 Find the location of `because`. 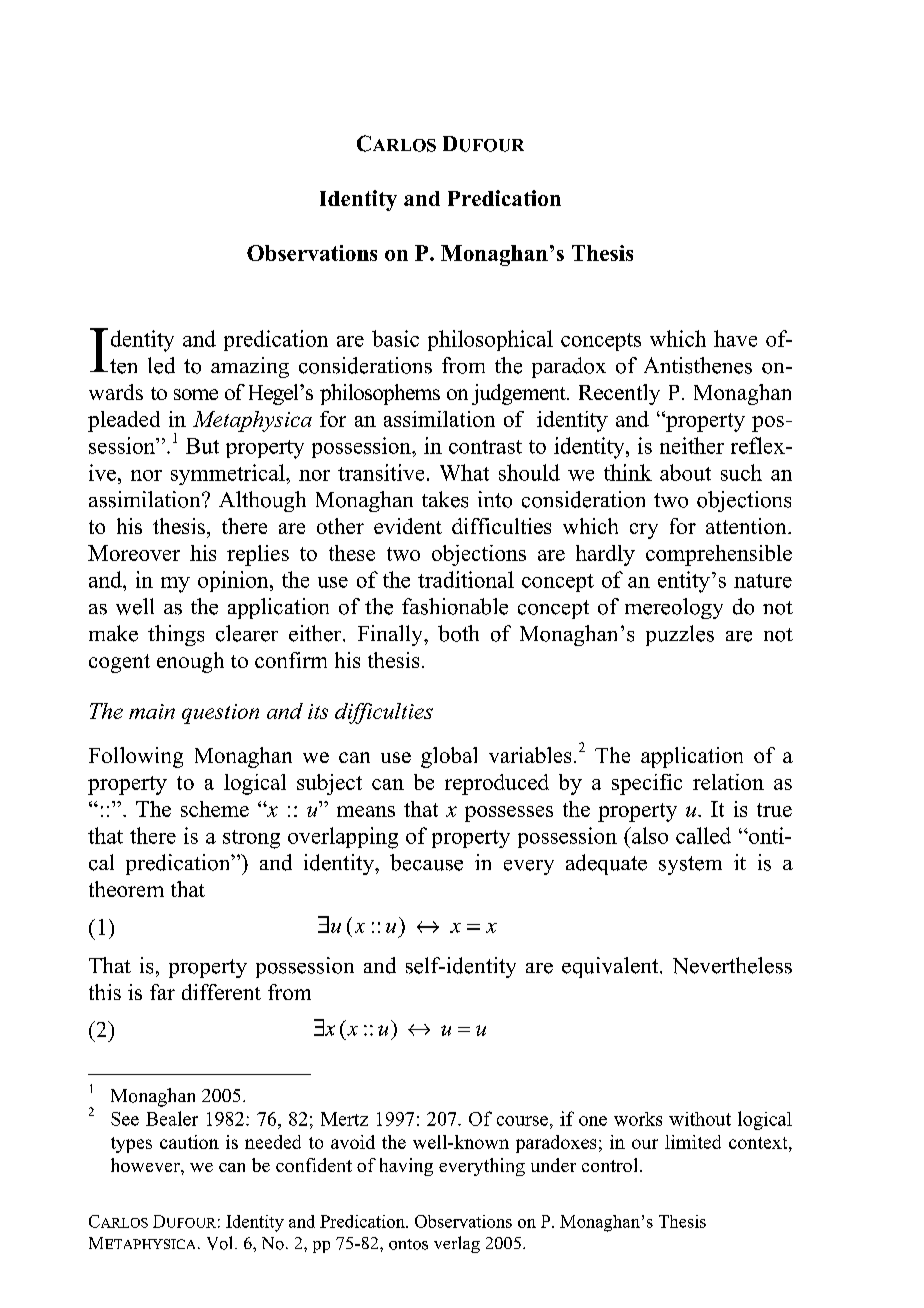

because is located at coordinates (426, 862).
